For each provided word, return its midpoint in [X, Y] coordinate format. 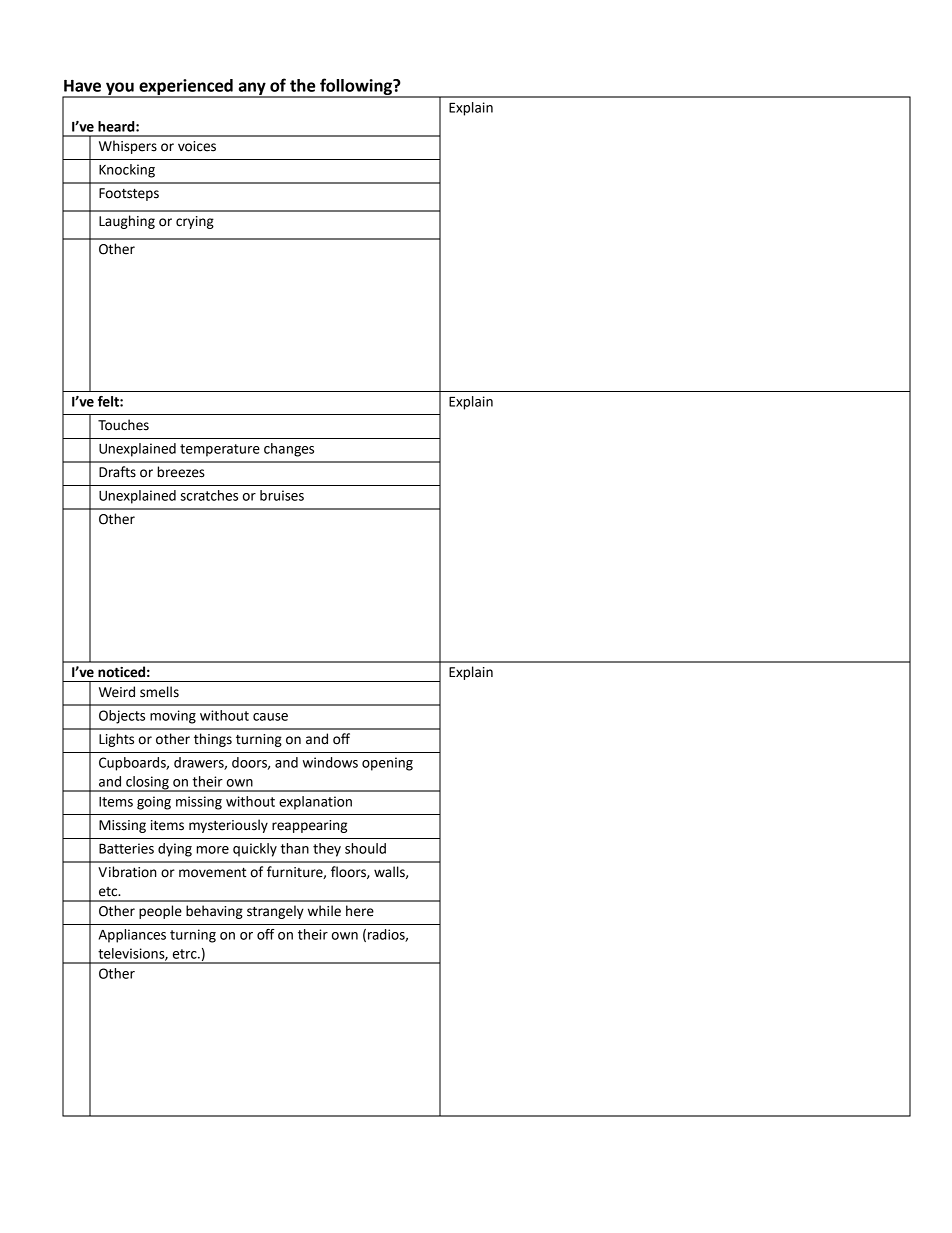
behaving [214, 912]
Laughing [127, 222]
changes [289, 450]
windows [330, 762]
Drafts [117, 472]
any [252, 89]
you [120, 89]
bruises [282, 495]
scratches [209, 495]
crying [195, 222]
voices [197, 146]
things [213, 740]
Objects [122, 717]
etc [109, 892]
